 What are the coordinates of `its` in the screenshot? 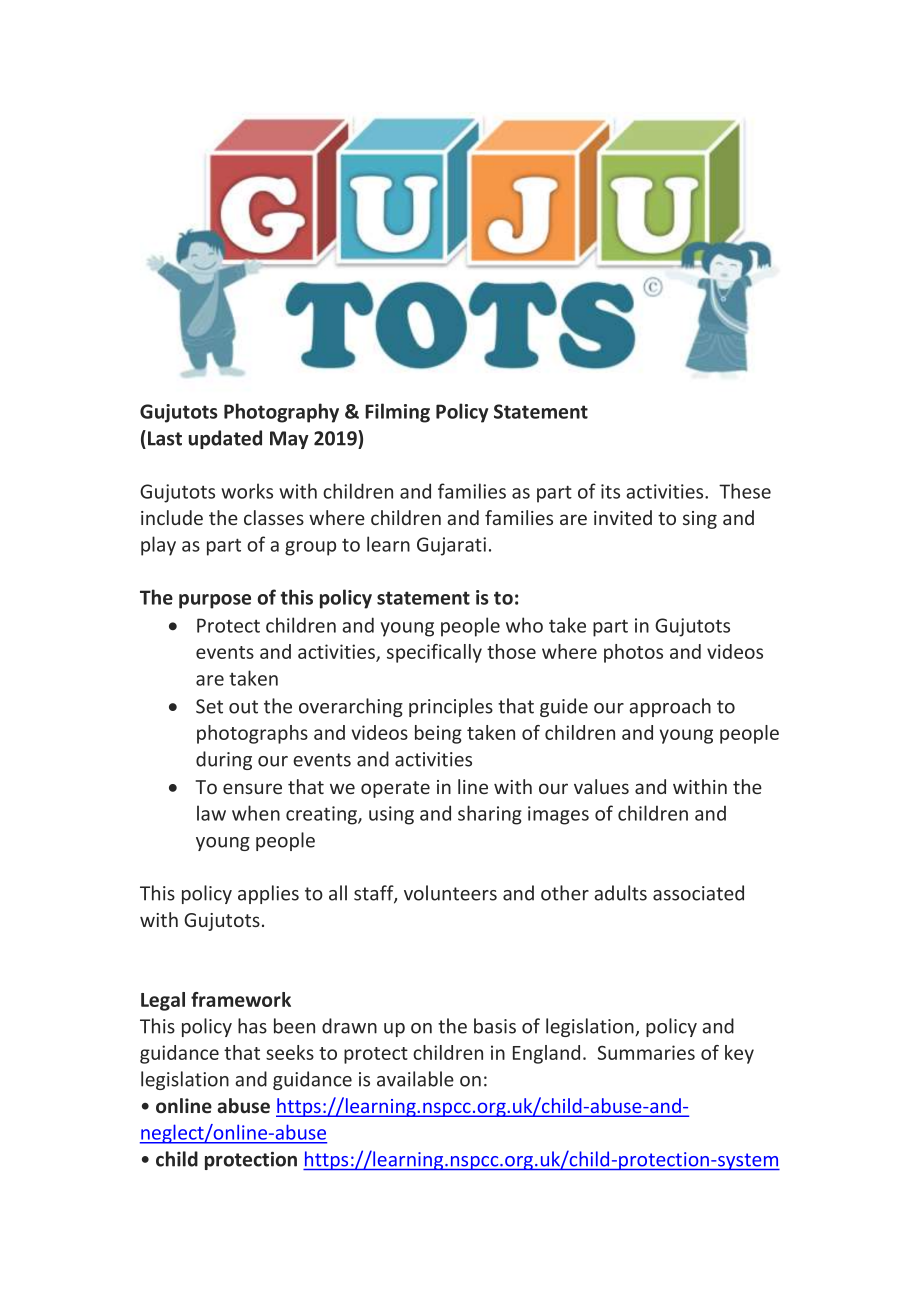 It's located at (610, 491).
